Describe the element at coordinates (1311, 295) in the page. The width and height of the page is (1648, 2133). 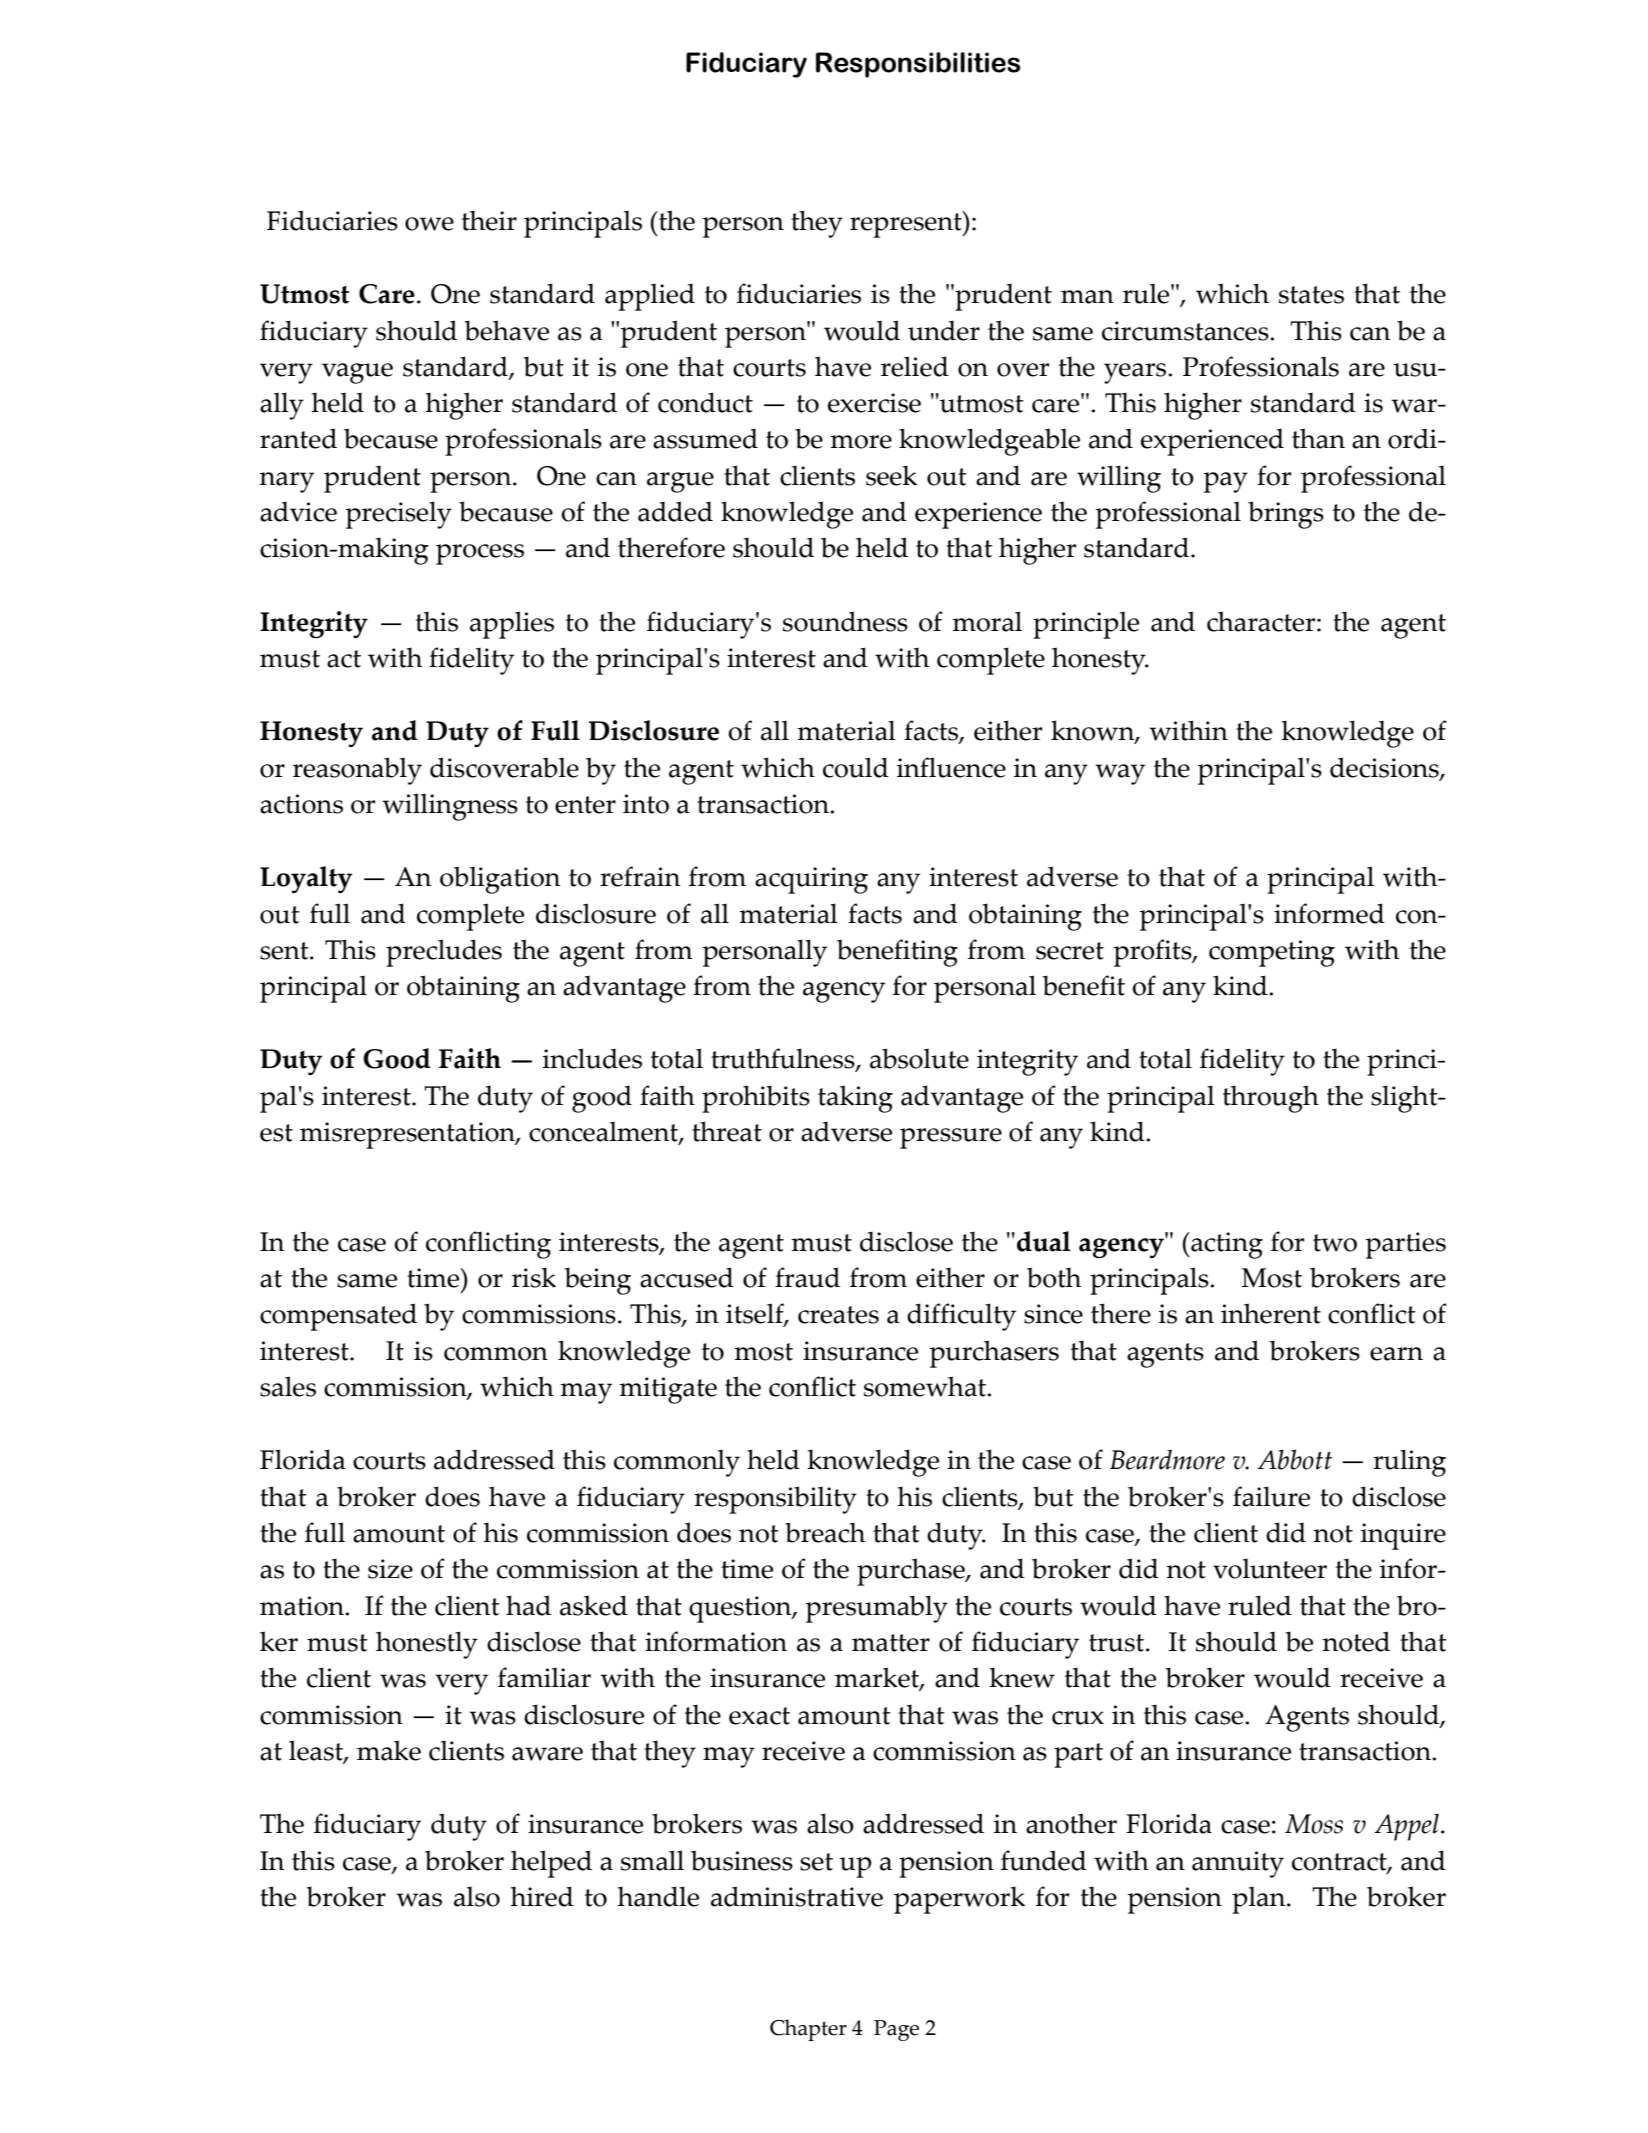
I see `states` at that location.
